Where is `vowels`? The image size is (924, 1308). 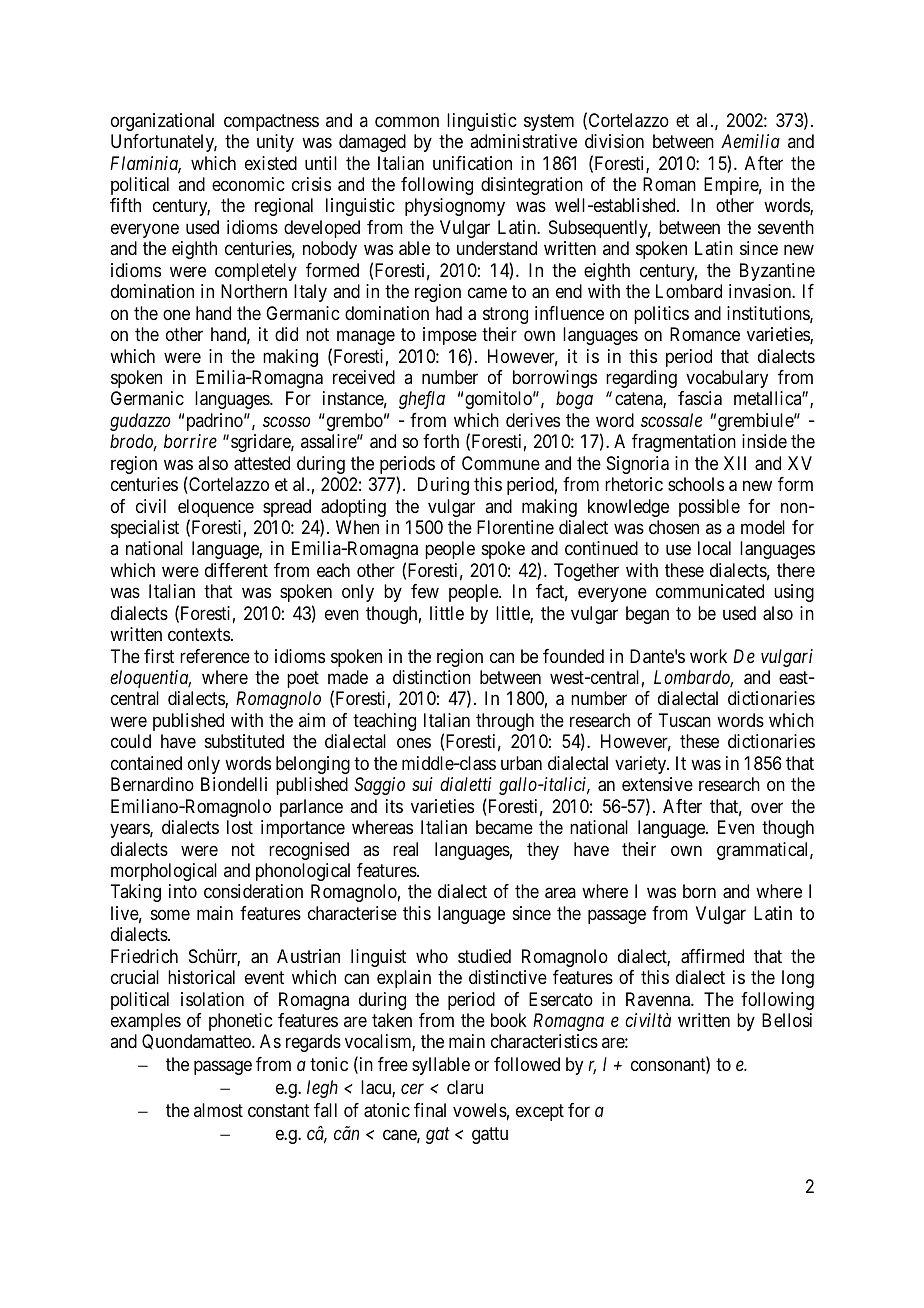
vowels is located at coordinates (480, 1110).
